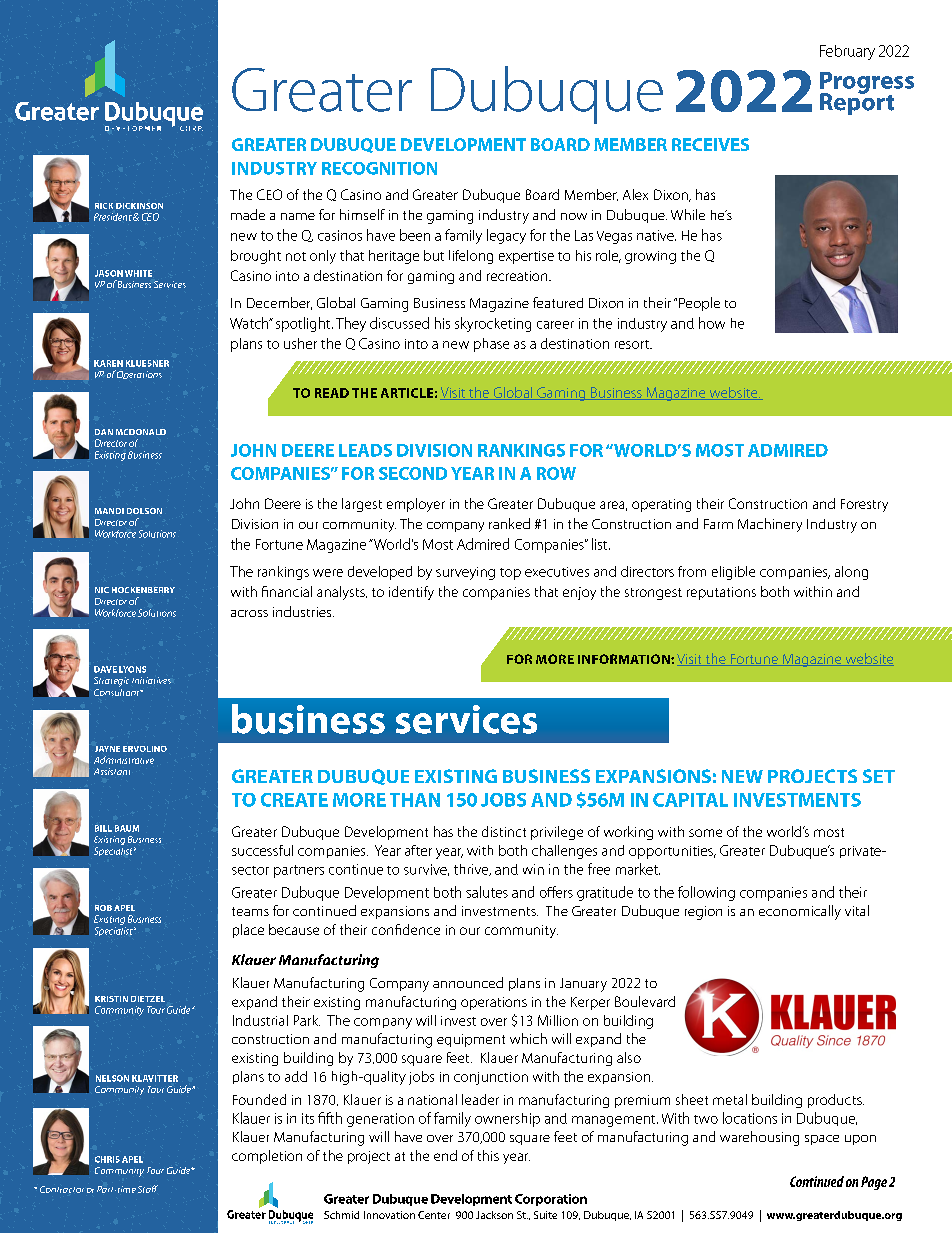  What do you see at coordinates (857, 103) in the screenshot?
I see `Report` at bounding box center [857, 103].
